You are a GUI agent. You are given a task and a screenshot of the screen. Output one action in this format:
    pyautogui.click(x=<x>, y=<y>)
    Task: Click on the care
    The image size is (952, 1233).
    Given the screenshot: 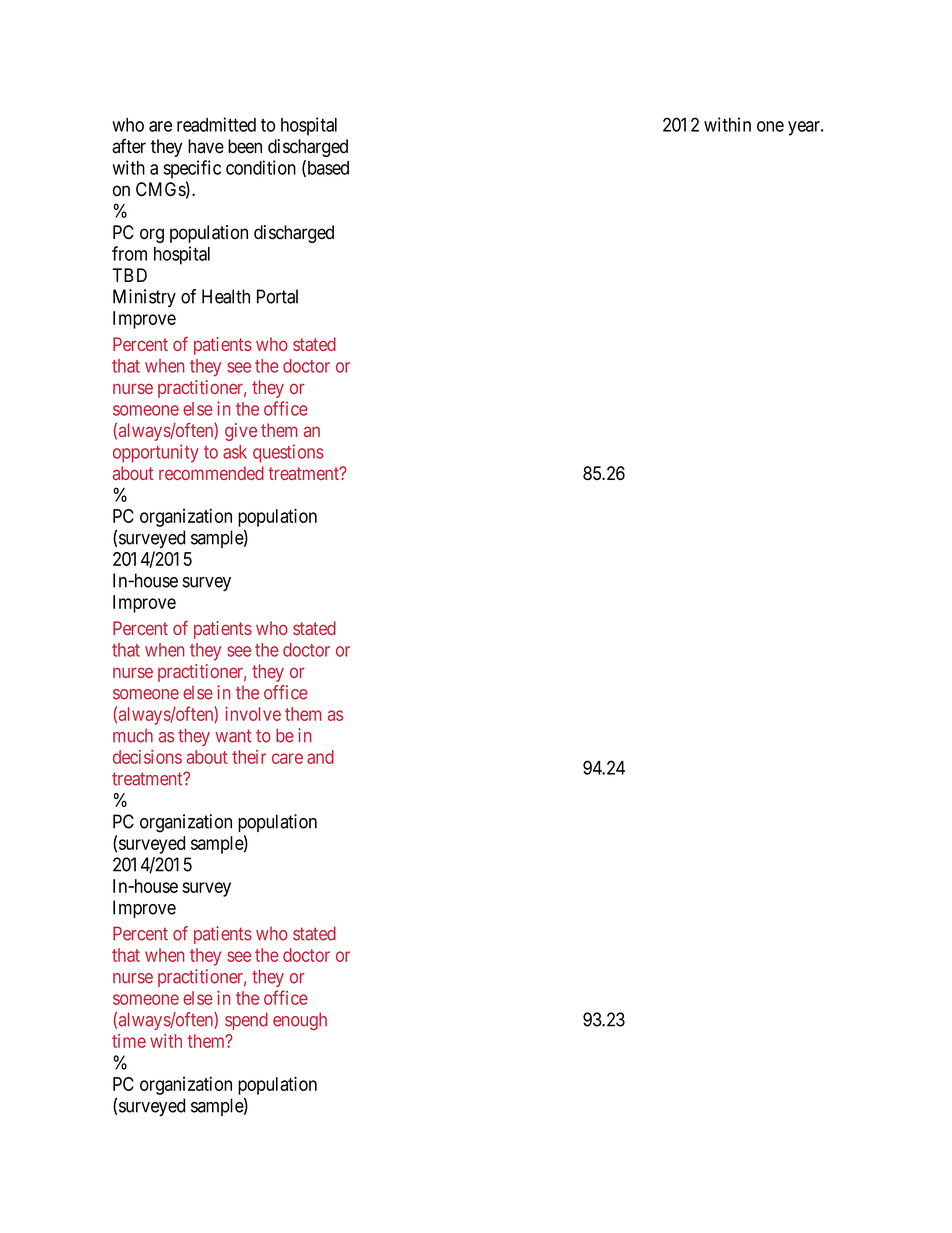 What is the action you would take?
    pyautogui.click(x=287, y=758)
